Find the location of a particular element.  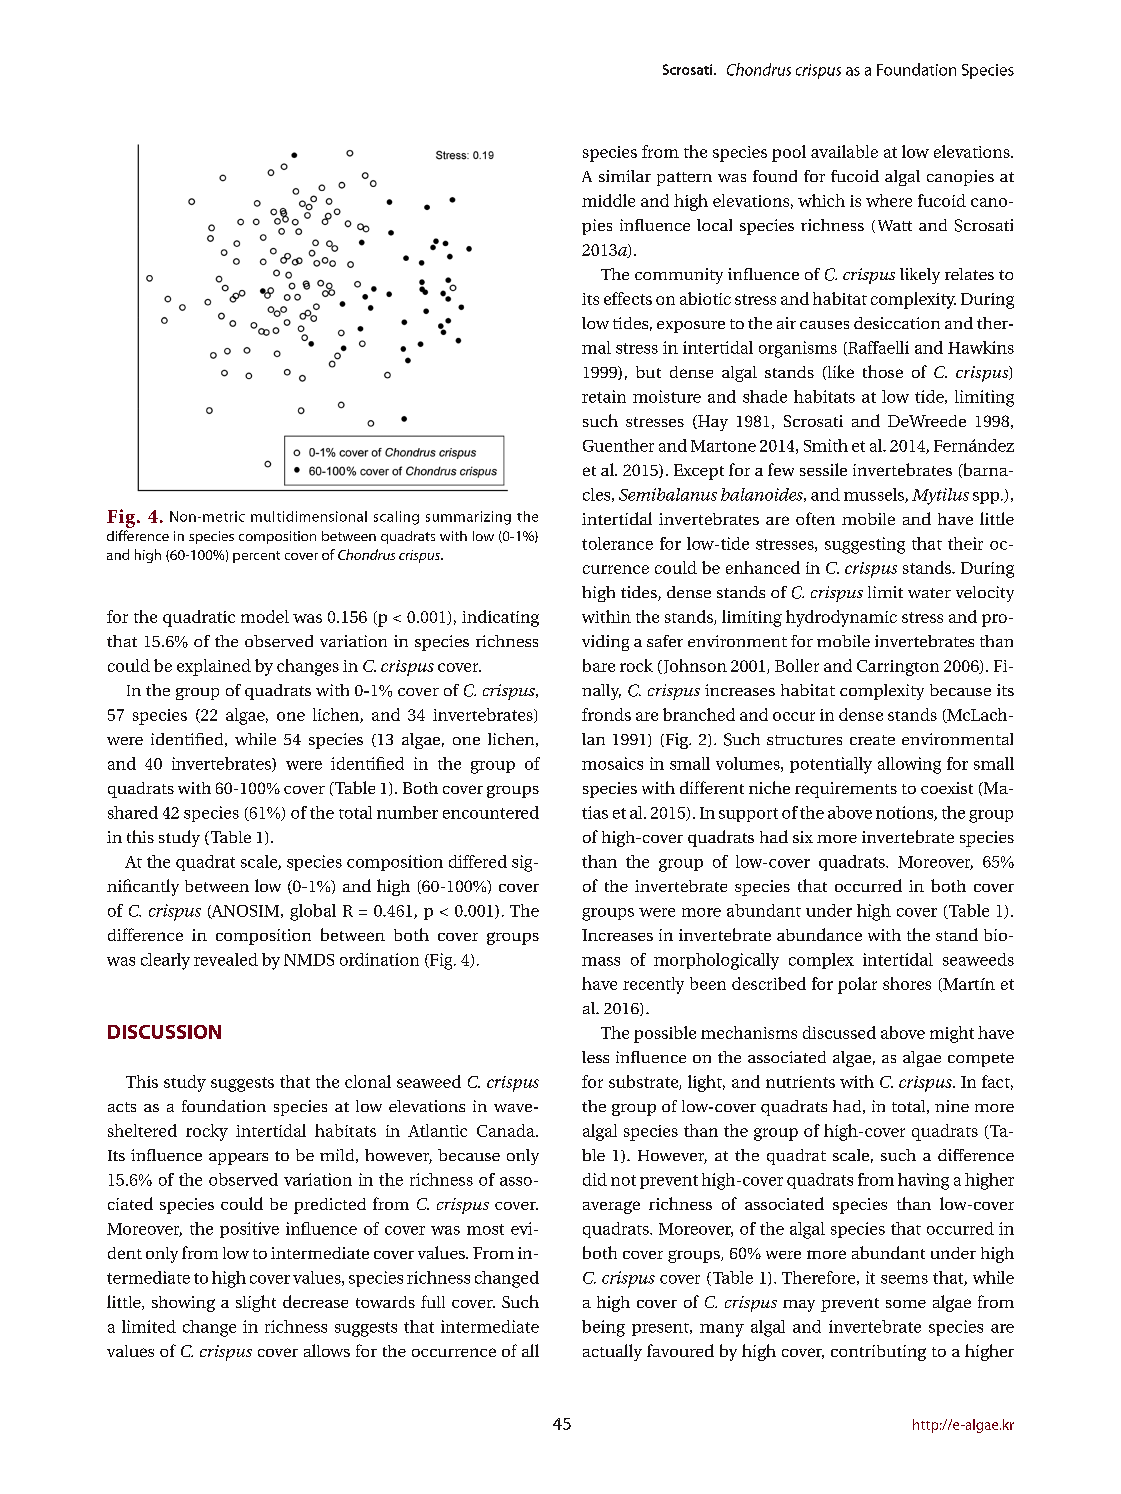

similar is located at coordinates (625, 176).
